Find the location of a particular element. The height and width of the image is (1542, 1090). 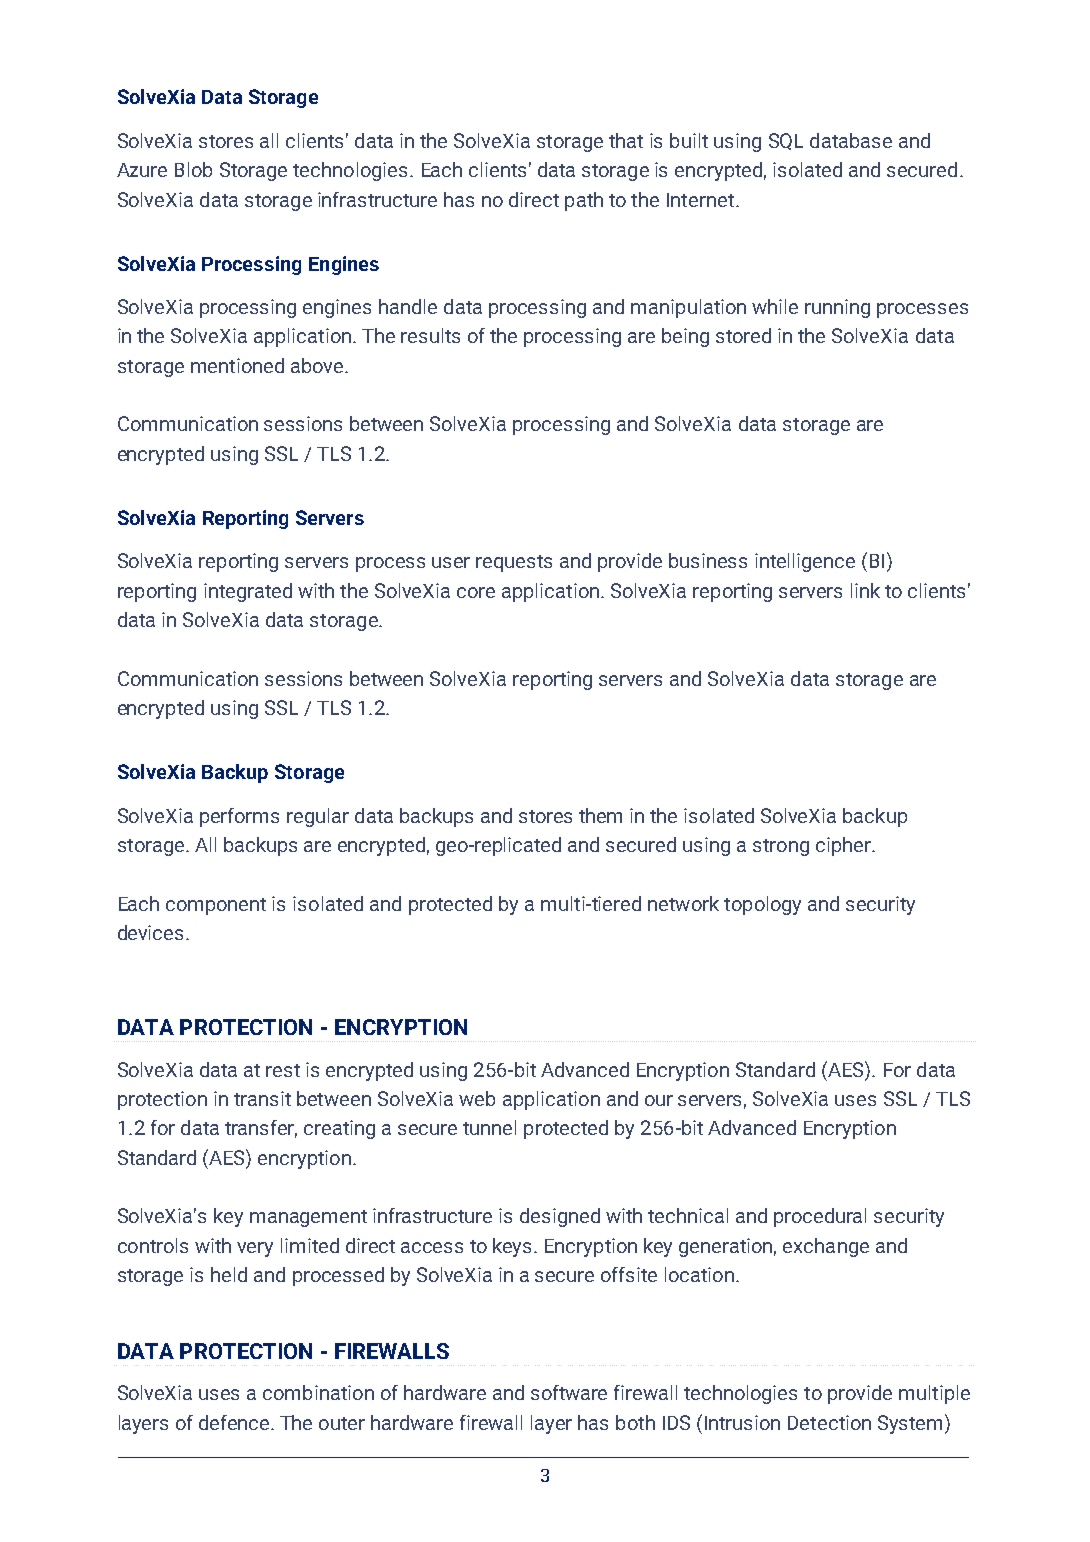

path is located at coordinates (584, 201).
